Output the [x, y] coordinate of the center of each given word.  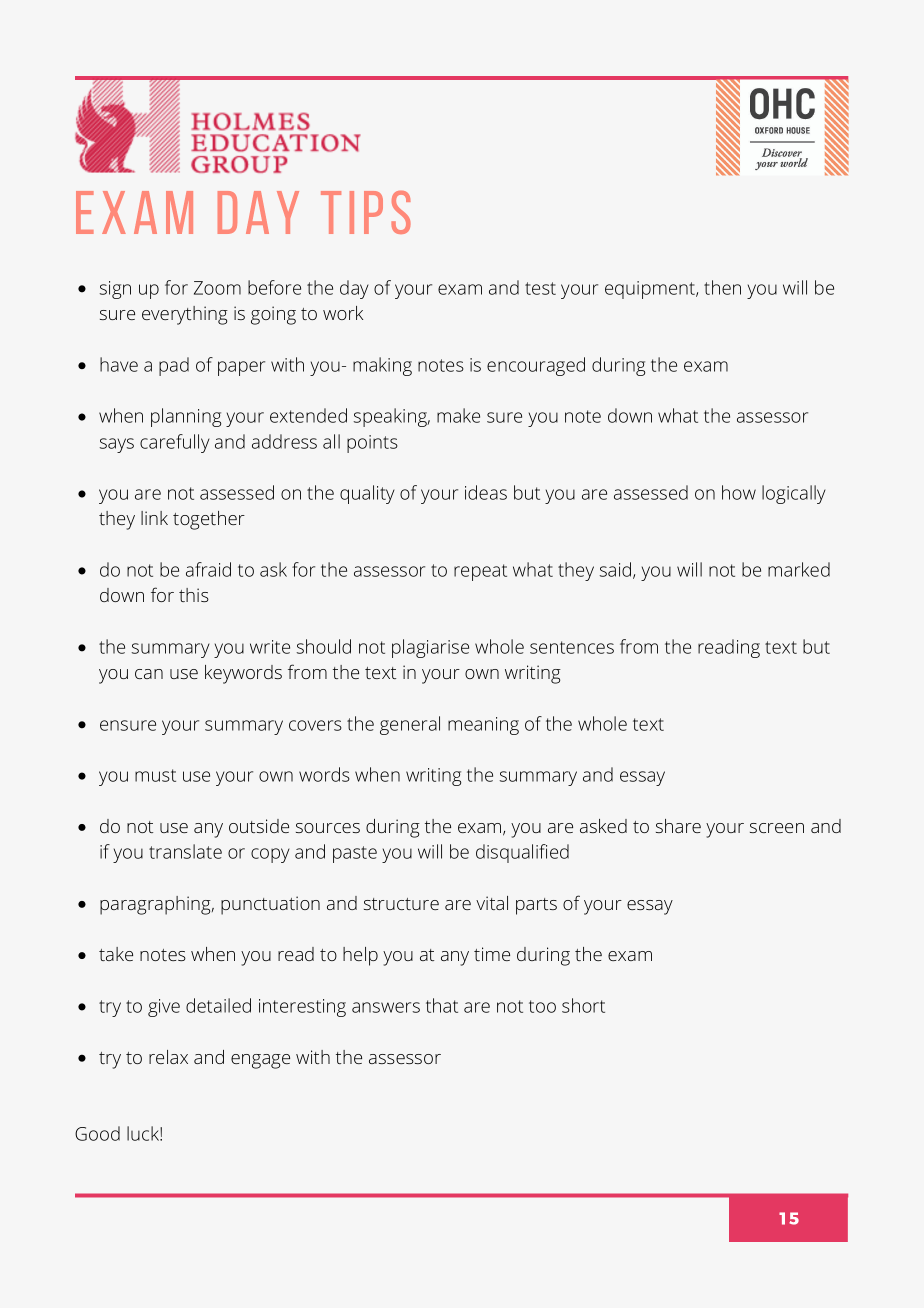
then [722, 287]
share [678, 826]
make [458, 415]
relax [168, 1057]
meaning [483, 726]
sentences [572, 647]
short [583, 1005]
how [739, 492]
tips [366, 212]
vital [492, 903]
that [442, 1005]
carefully [175, 443]
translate [185, 851]
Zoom [217, 288]
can [149, 674]
